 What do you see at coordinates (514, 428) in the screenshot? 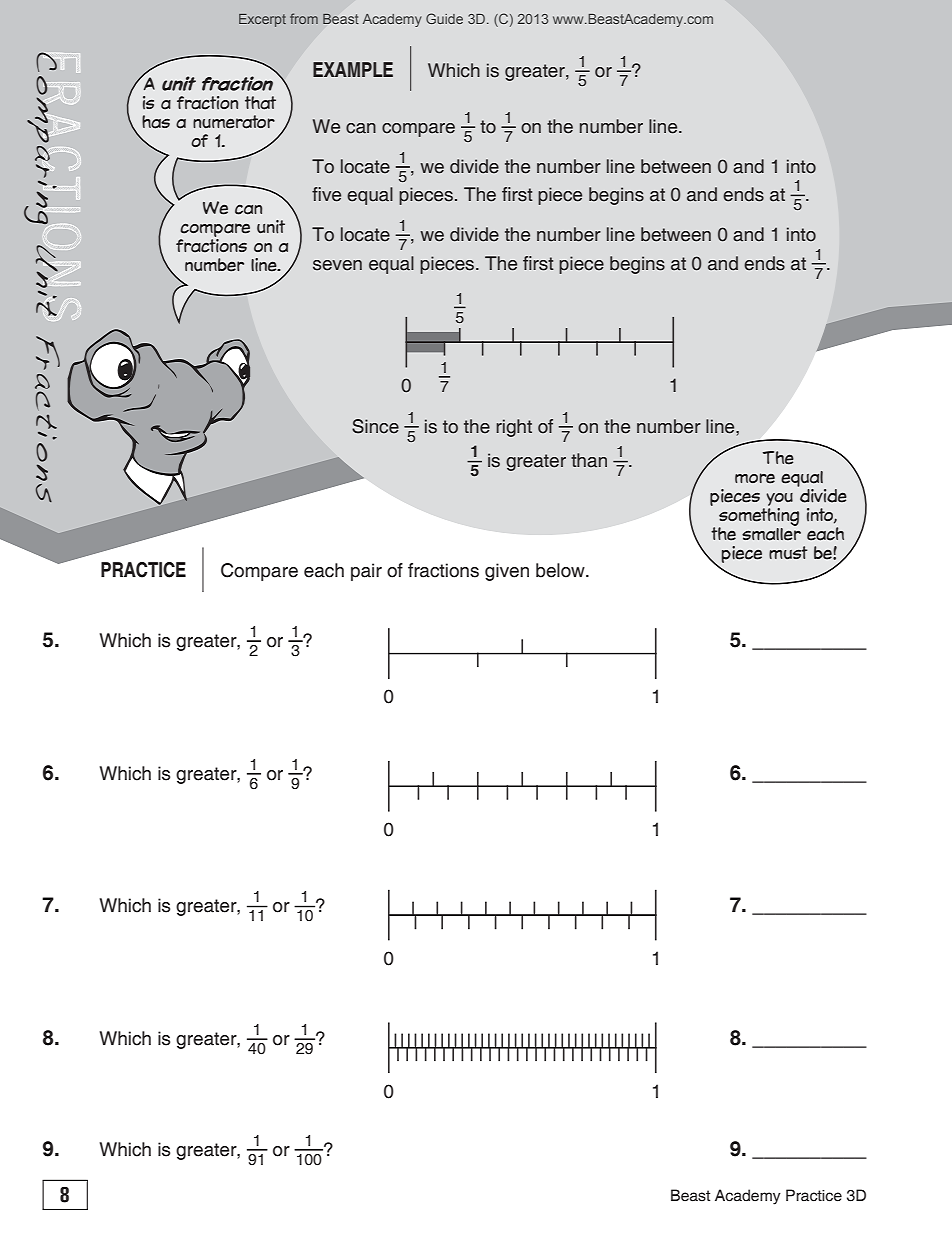
I see `right` at bounding box center [514, 428].
